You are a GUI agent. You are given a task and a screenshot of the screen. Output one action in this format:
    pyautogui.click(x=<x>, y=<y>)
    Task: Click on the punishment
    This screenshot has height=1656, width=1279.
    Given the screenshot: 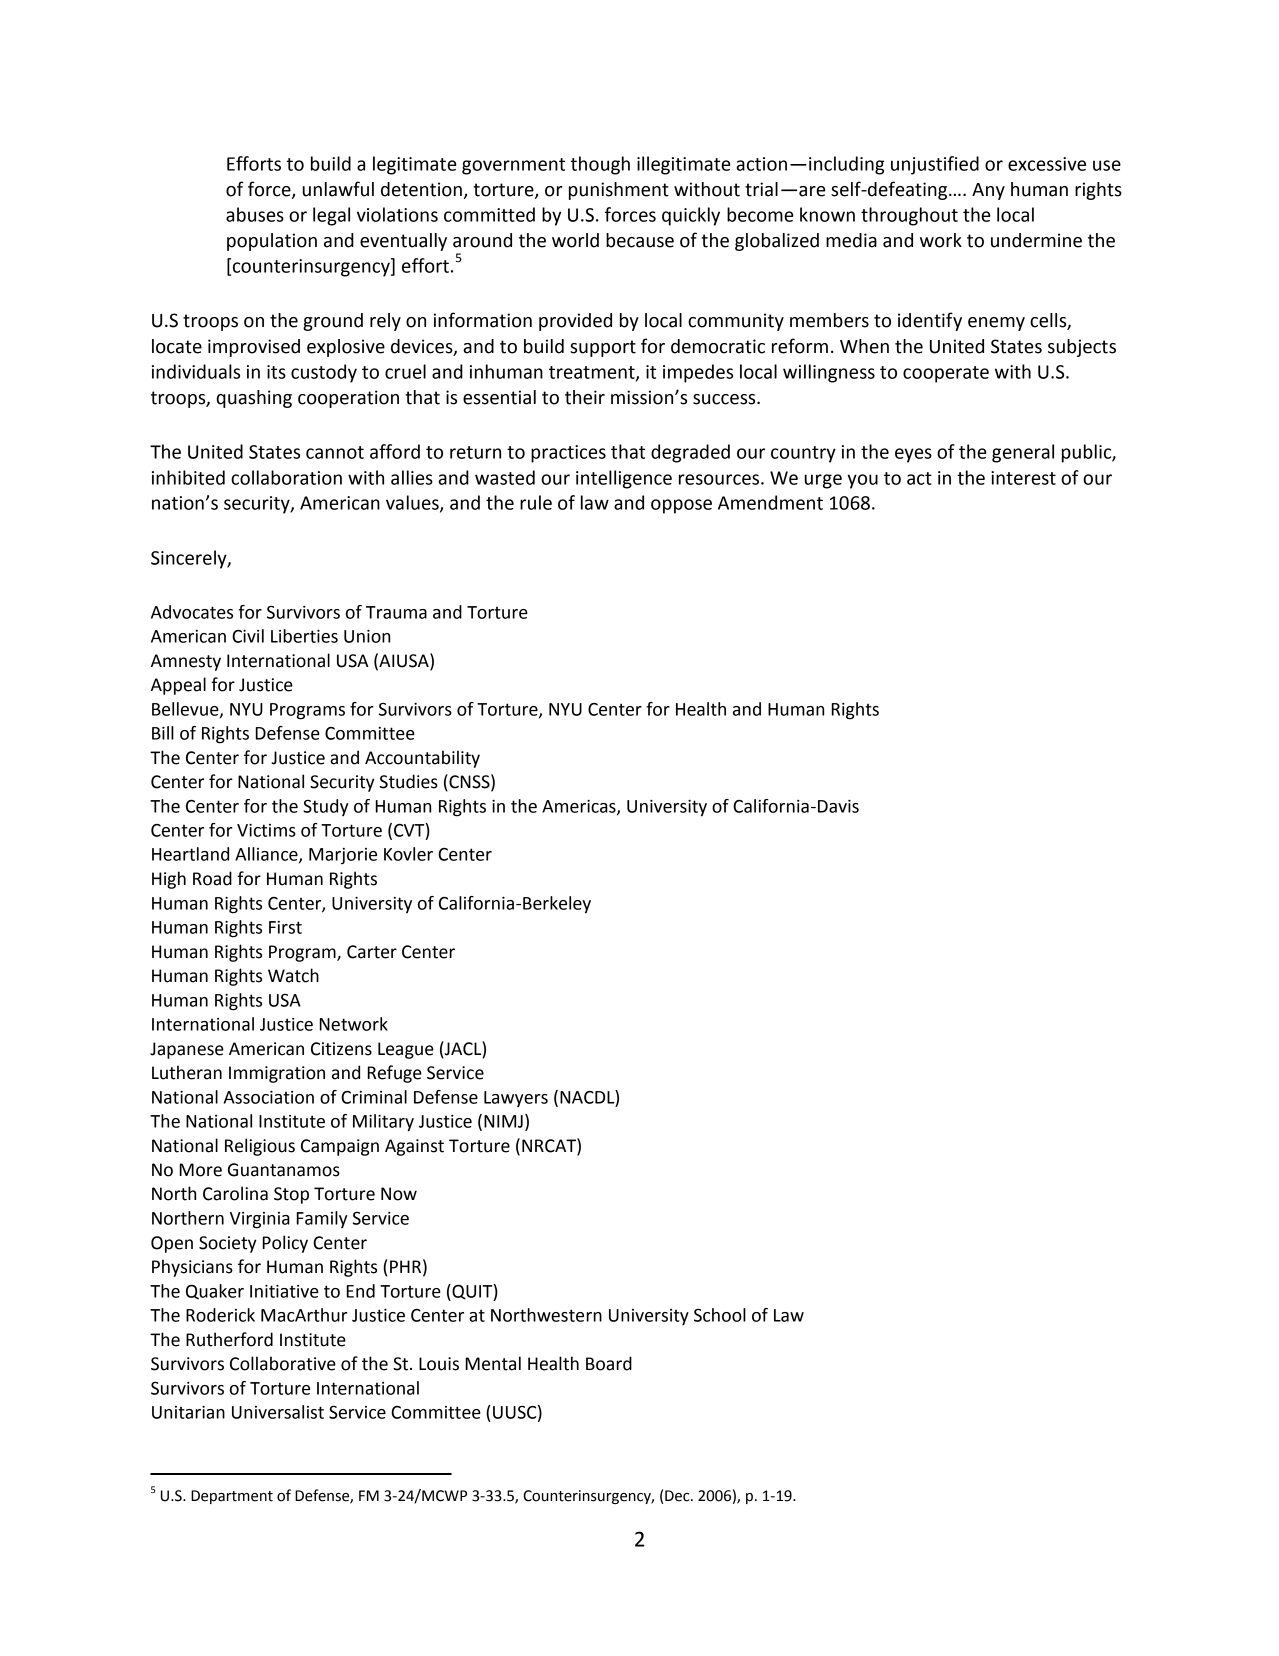 What is the action you would take?
    pyautogui.click(x=619, y=191)
